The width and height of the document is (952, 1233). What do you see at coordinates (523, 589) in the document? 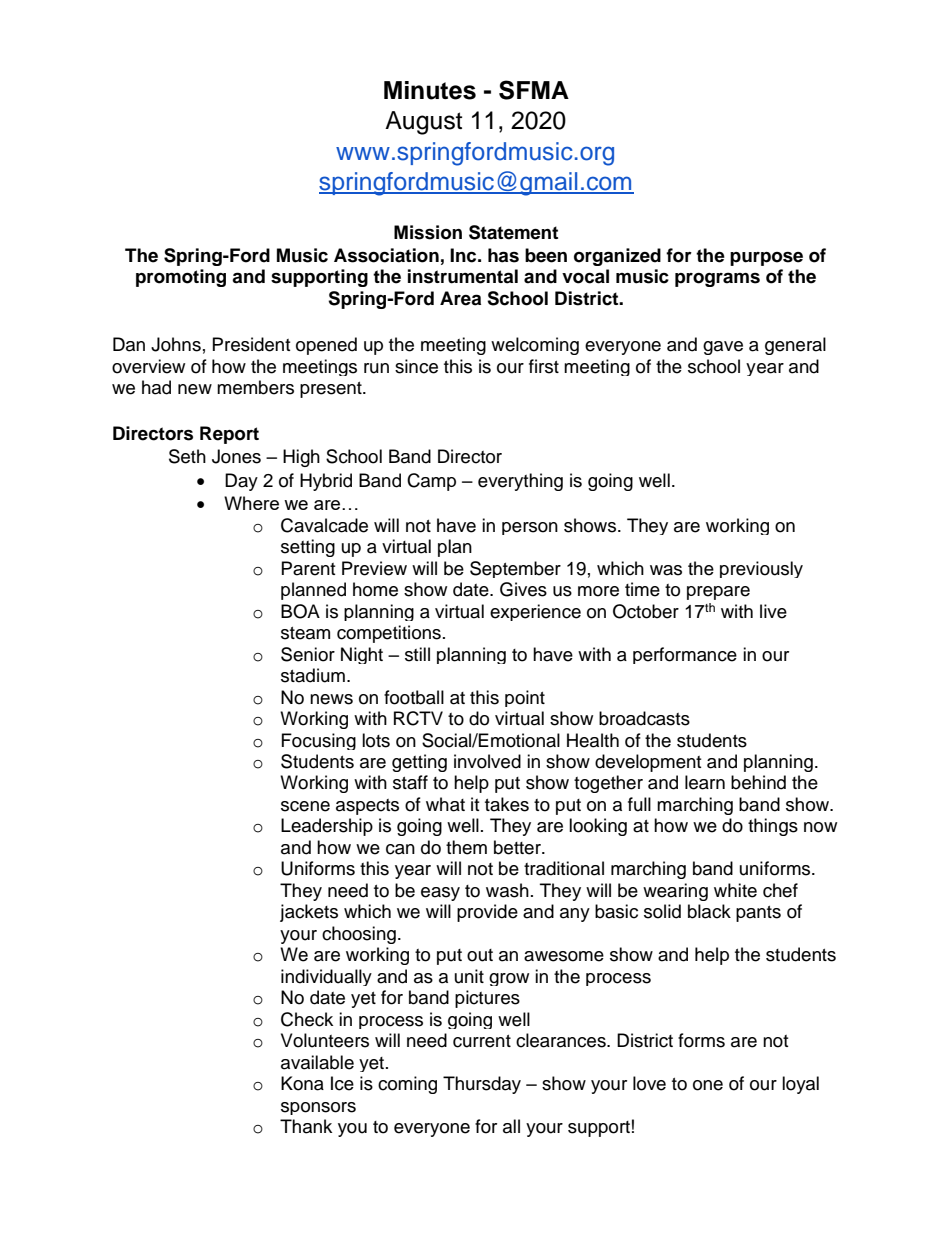
I see `Gives` at bounding box center [523, 589].
